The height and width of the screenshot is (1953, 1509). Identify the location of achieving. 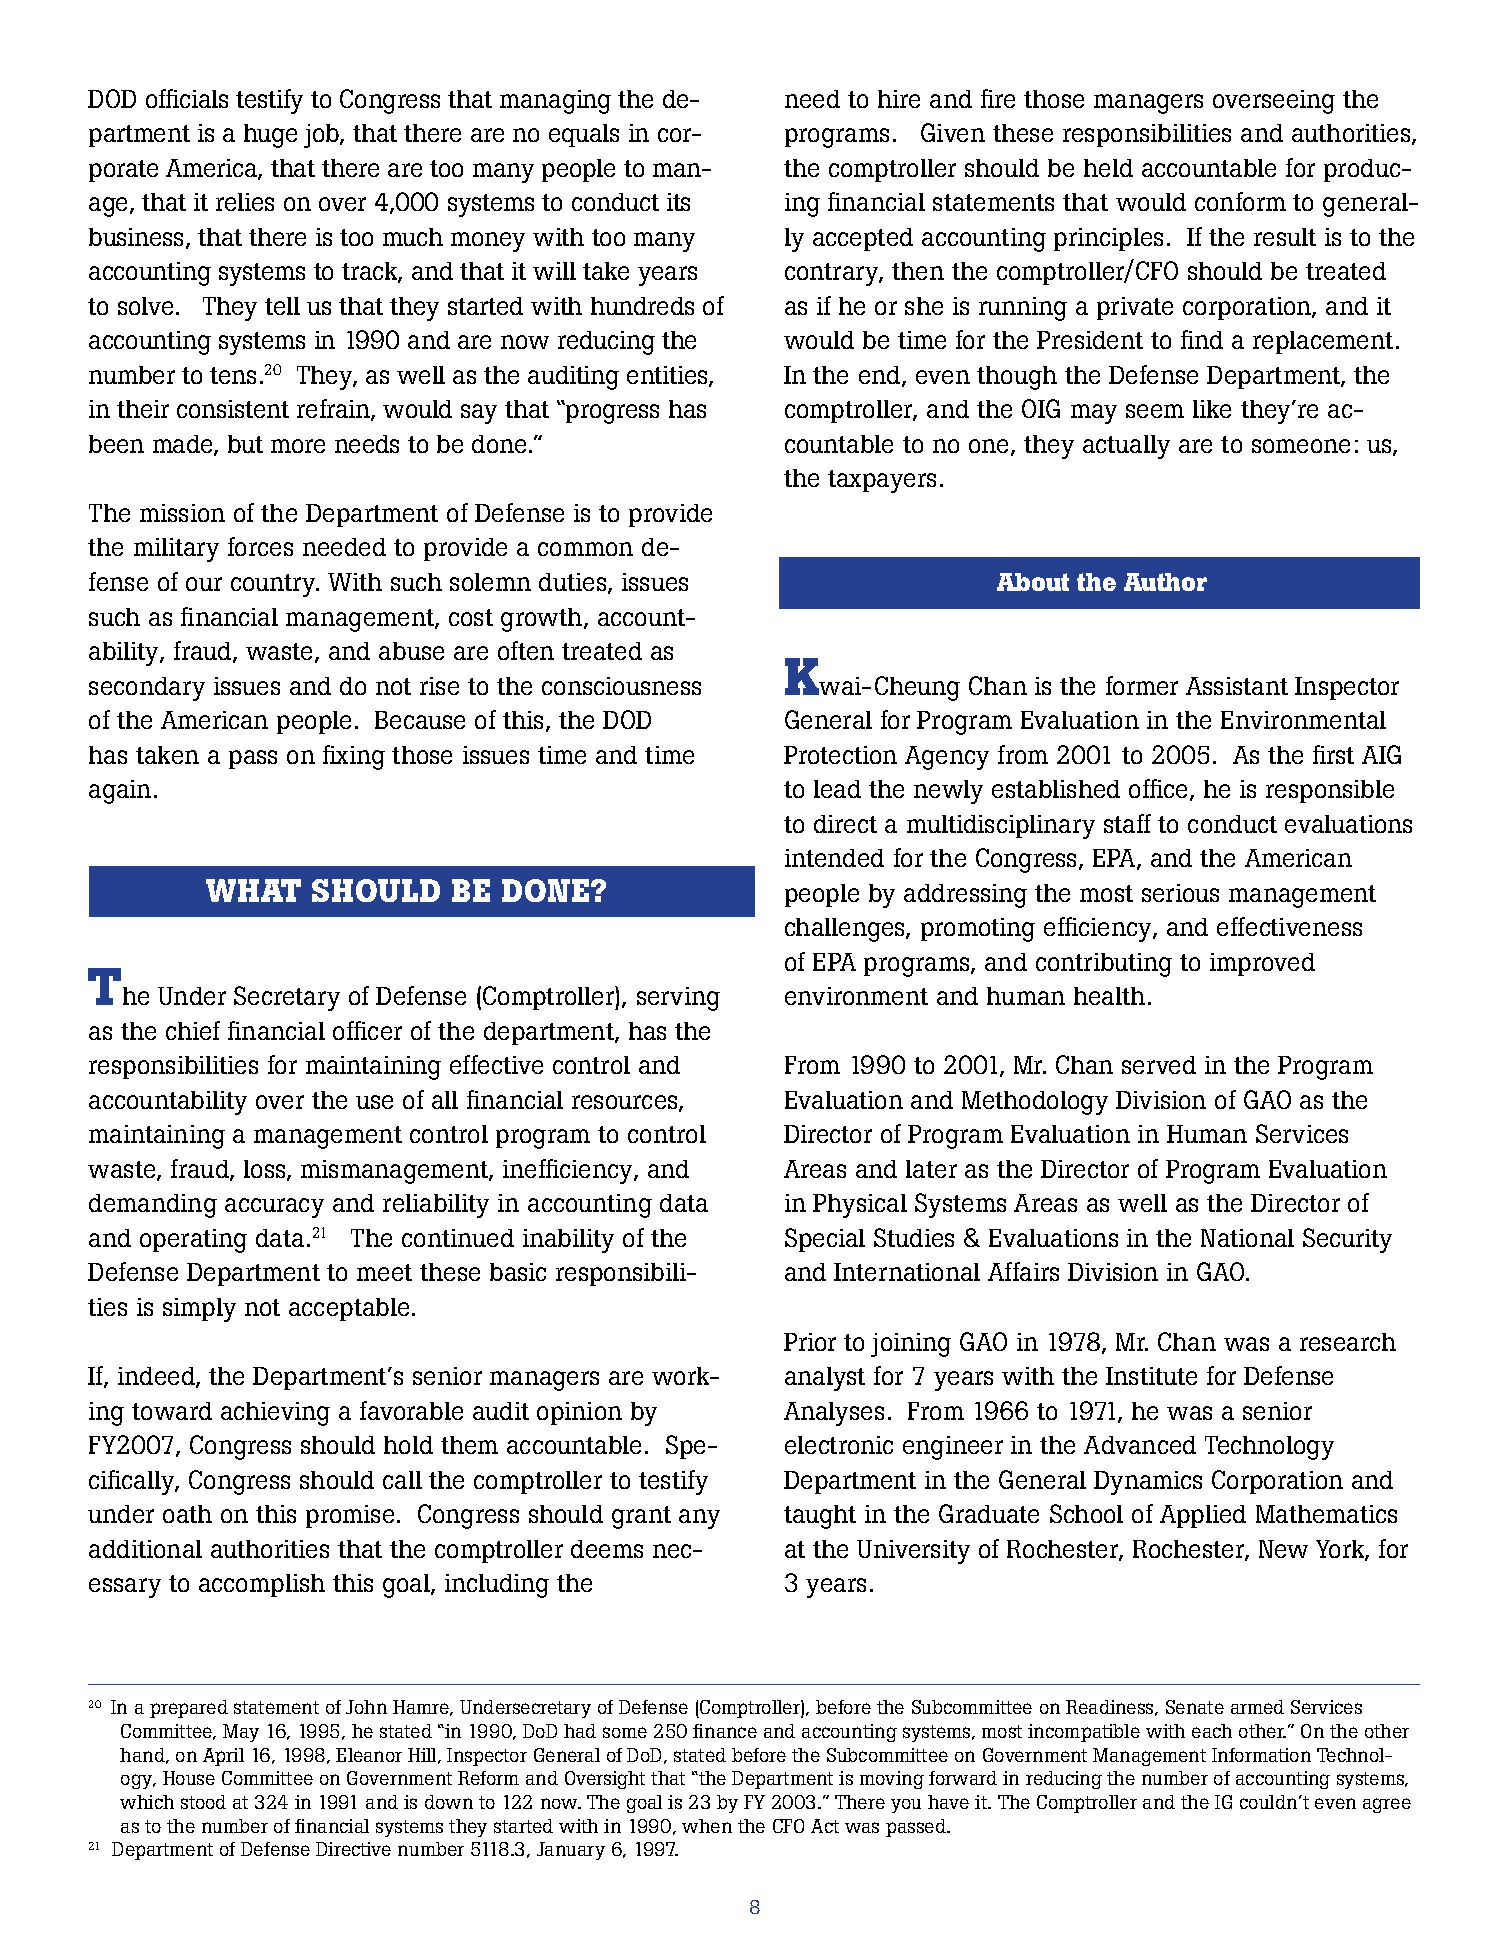
(275, 1414).
